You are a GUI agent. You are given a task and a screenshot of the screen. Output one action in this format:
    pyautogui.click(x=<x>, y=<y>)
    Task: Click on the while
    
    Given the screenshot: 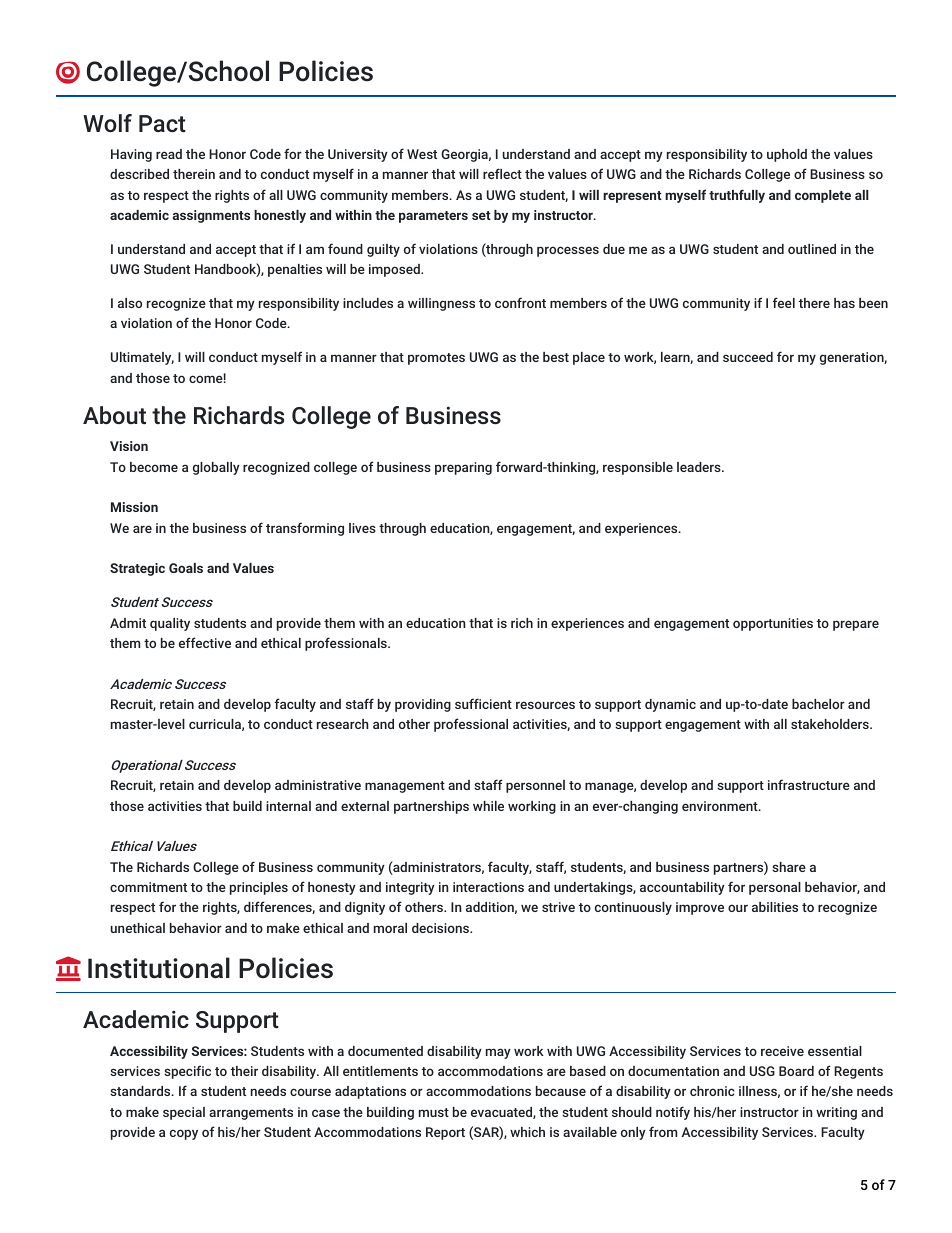 What is the action you would take?
    pyautogui.click(x=488, y=806)
